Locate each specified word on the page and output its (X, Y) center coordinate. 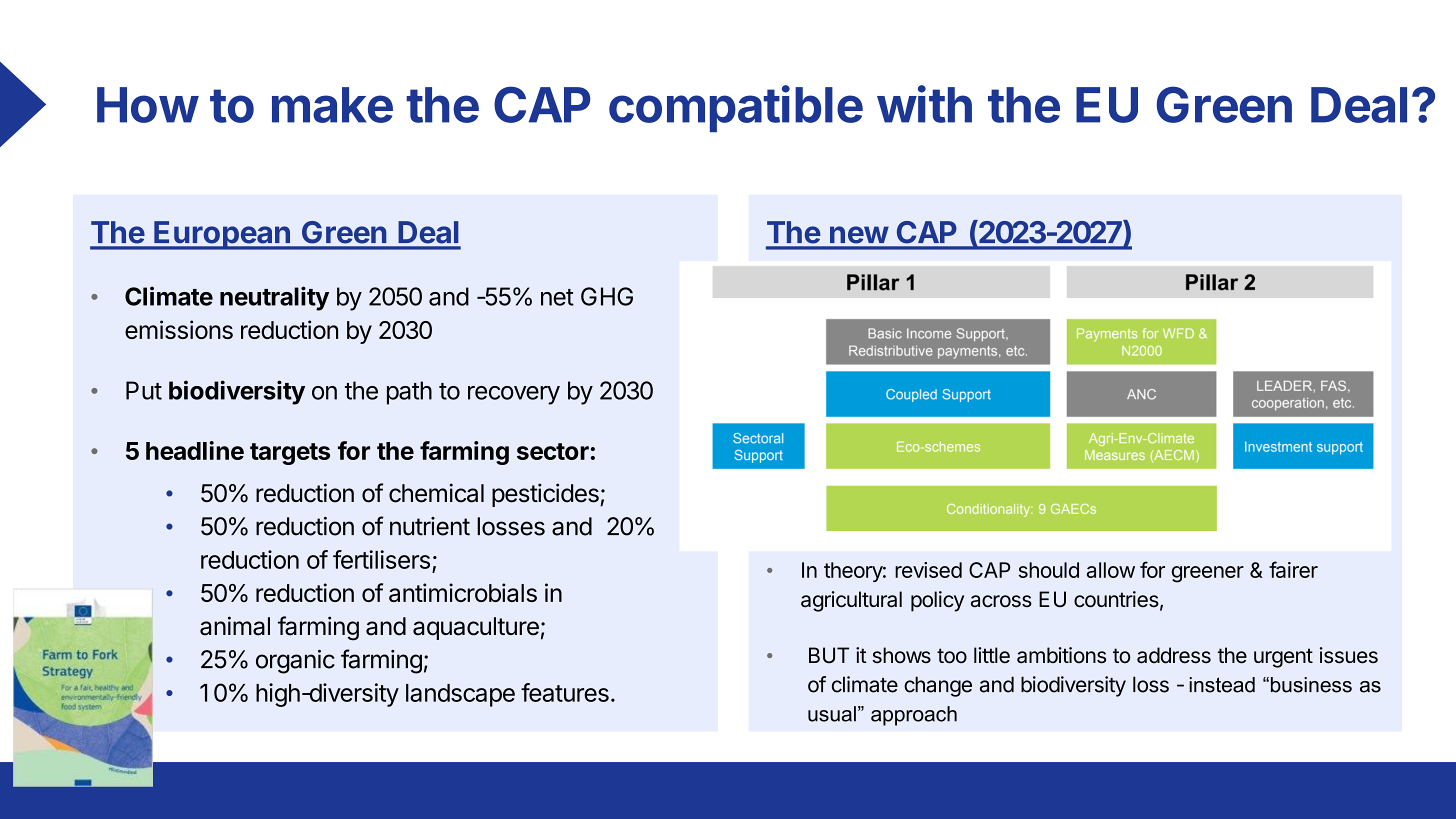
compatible (736, 108)
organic (295, 662)
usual (832, 714)
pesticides (546, 495)
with (924, 104)
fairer (1293, 569)
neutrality (274, 298)
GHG (607, 296)
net (557, 297)
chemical (436, 493)
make (332, 105)
